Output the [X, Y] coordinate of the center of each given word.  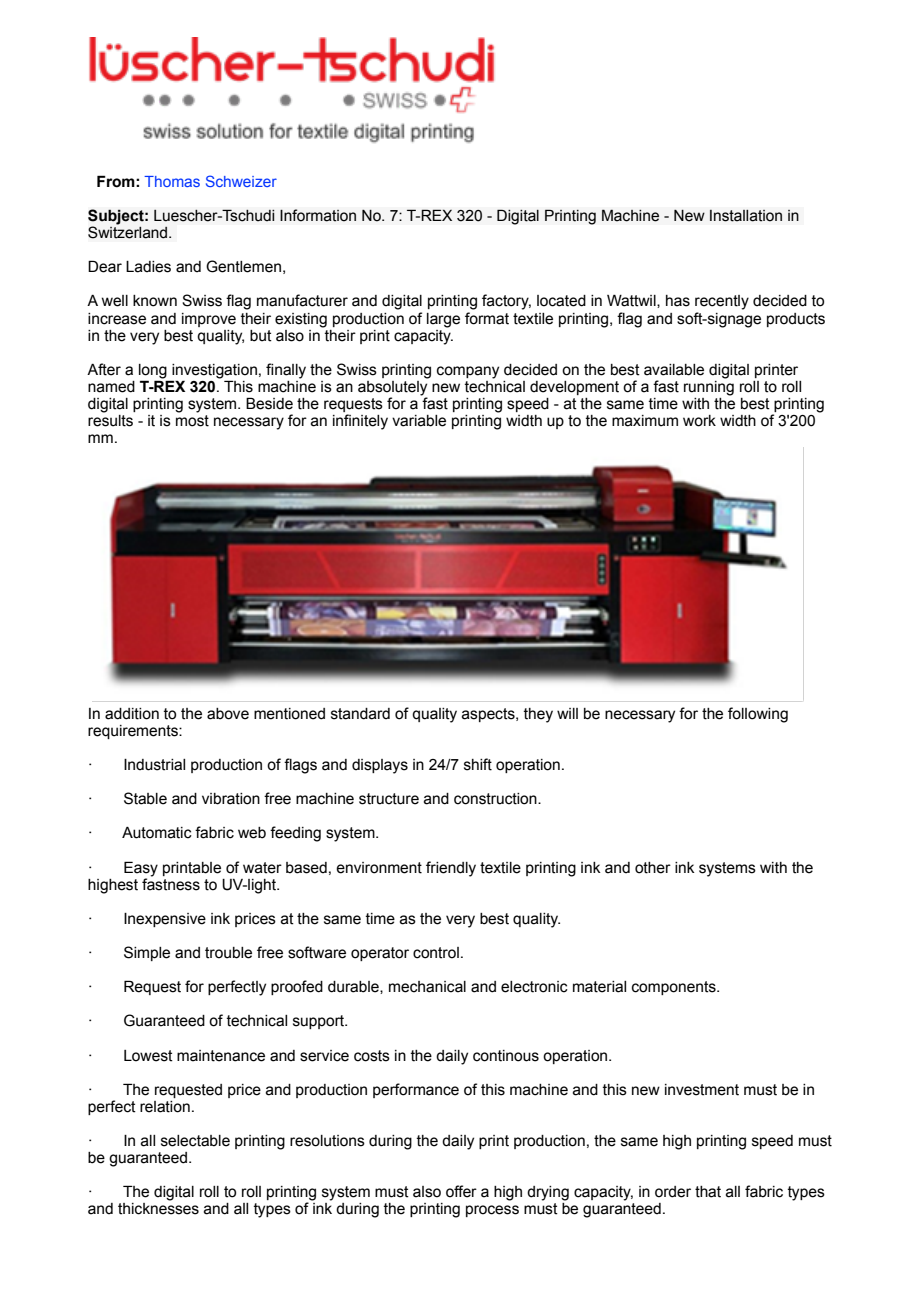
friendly [451, 869]
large [443, 320]
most [192, 421]
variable [419, 421]
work [699, 421]
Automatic [157, 833]
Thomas [172, 181]
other [653, 868]
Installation [746, 215]
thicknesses [158, 1209]
